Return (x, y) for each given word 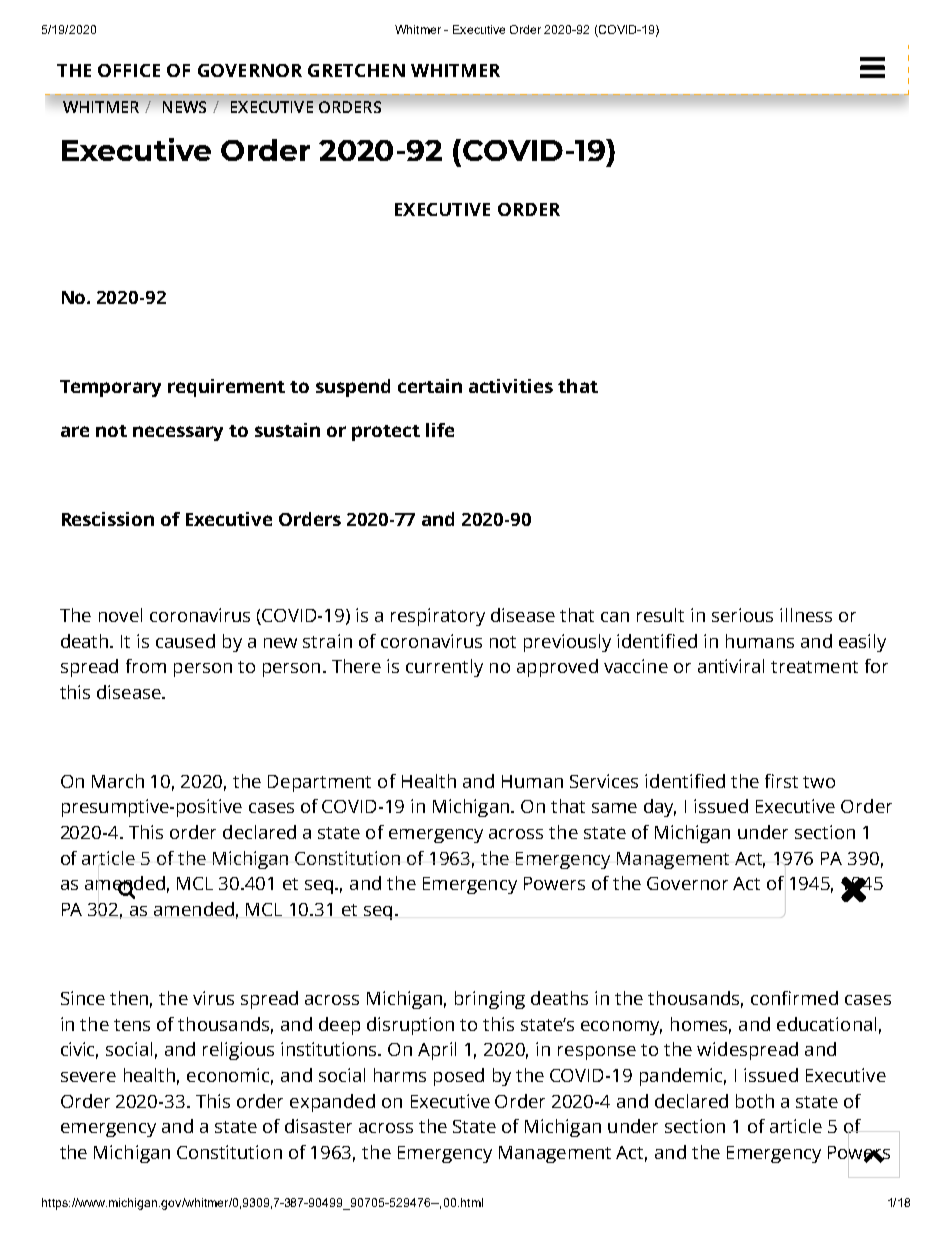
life (440, 430)
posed (459, 1077)
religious (238, 1051)
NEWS (184, 107)
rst (787, 782)
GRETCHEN (356, 70)
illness (806, 615)
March (118, 781)
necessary (178, 433)
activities (511, 386)
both (755, 1101)
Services (604, 781)
